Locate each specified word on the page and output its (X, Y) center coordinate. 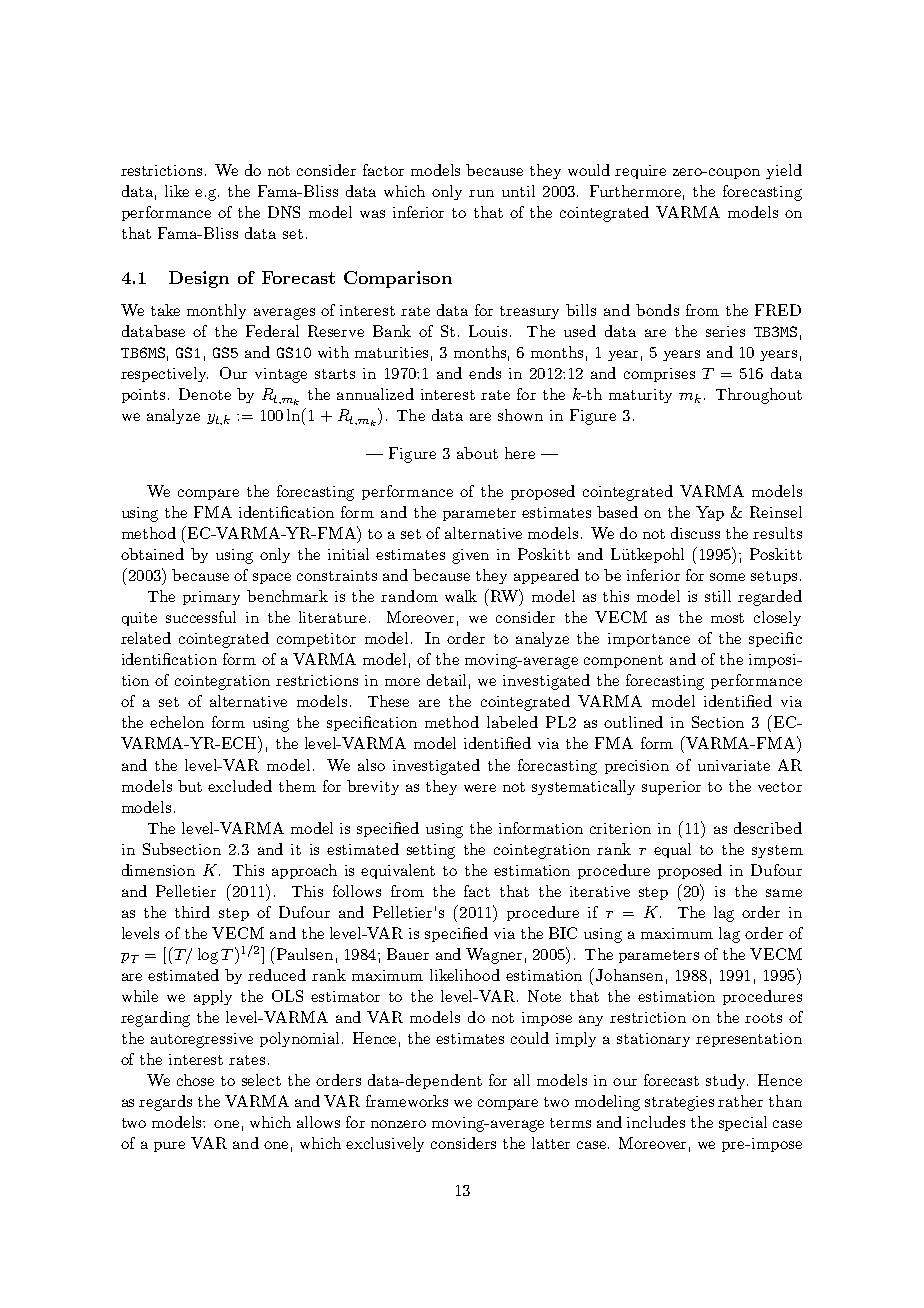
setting (431, 851)
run (481, 193)
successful (201, 617)
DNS (284, 212)
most (727, 618)
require (640, 172)
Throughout (759, 396)
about (477, 453)
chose (195, 1080)
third (192, 912)
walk (461, 596)
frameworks (407, 1101)
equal (672, 850)
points (143, 396)
